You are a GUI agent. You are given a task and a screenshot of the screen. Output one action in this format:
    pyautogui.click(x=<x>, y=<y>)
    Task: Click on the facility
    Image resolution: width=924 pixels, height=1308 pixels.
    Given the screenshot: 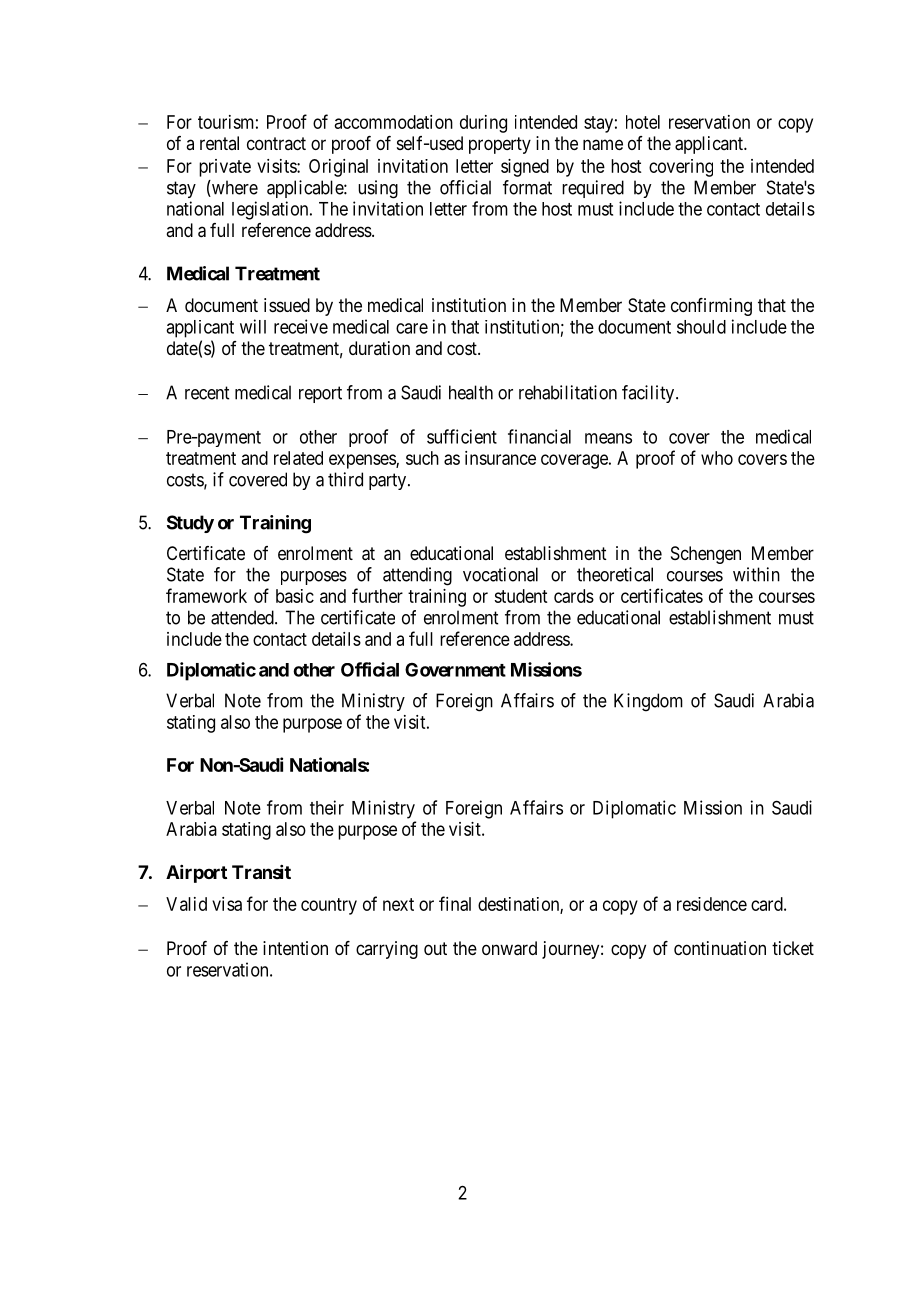 What is the action you would take?
    pyautogui.click(x=649, y=394)
